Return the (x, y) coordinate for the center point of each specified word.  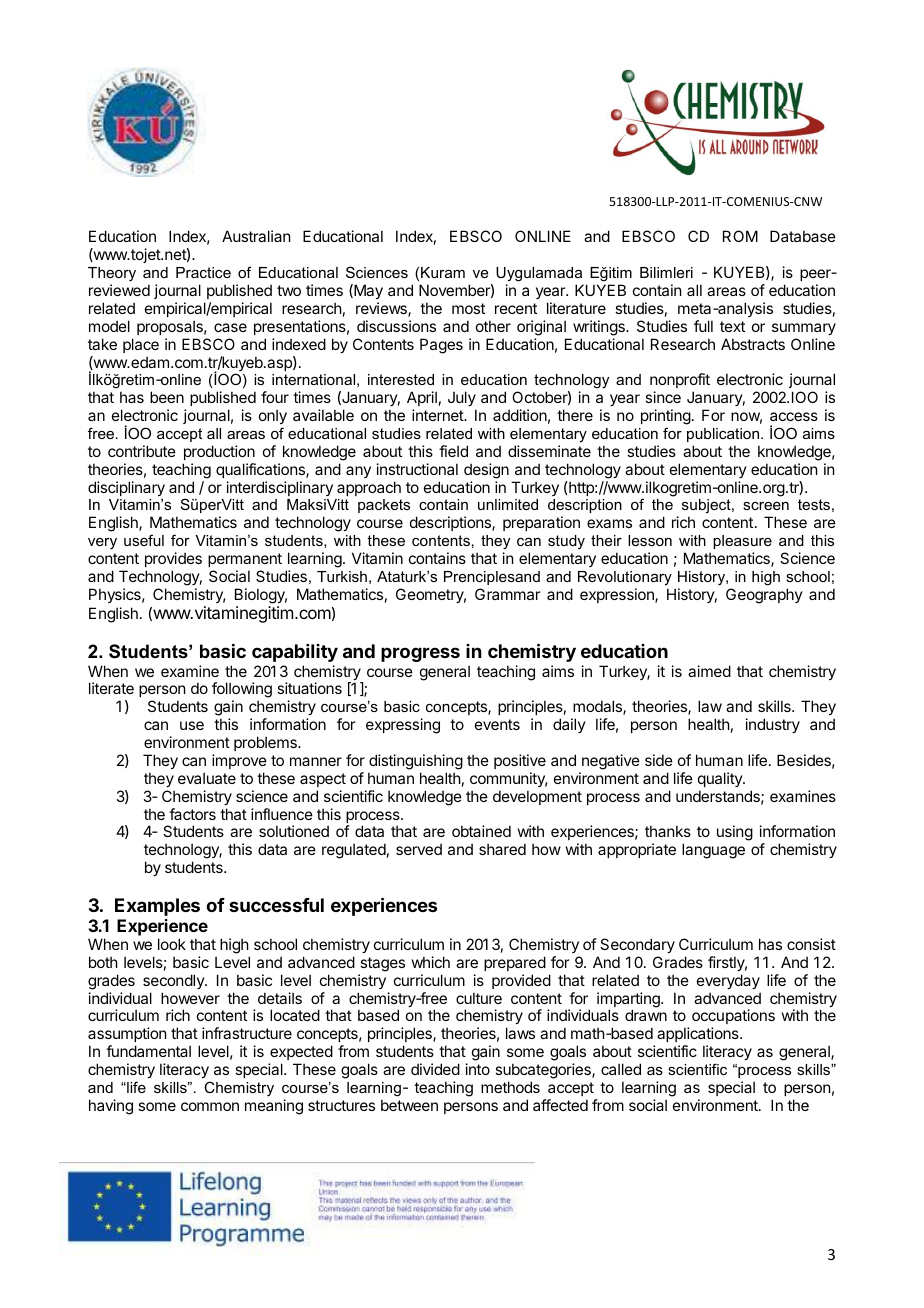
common (210, 1106)
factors (192, 814)
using (735, 833)
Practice (203, 272)
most (468, 308)
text (732, 326)
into (478, 1069)
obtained (481, 831)
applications (699, 1036)
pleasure (742, 542)
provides (173, 559)
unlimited (508, 504)
